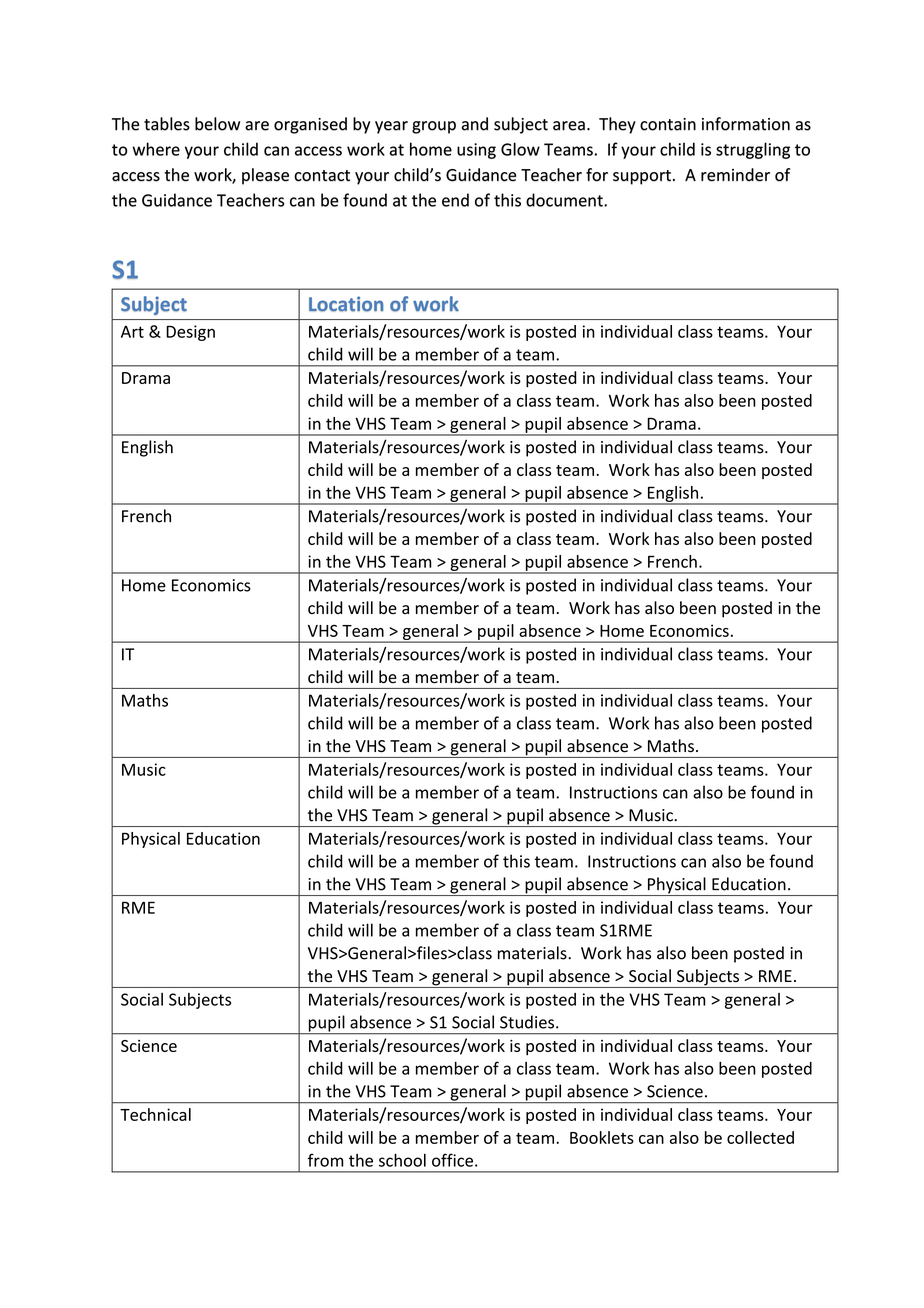 Image resolution: width=924 pixels, height=1308 pixels. What do you see at coordinates (642, 177) in the screenshot?
I see `support` at bounding box center [642, 177].
